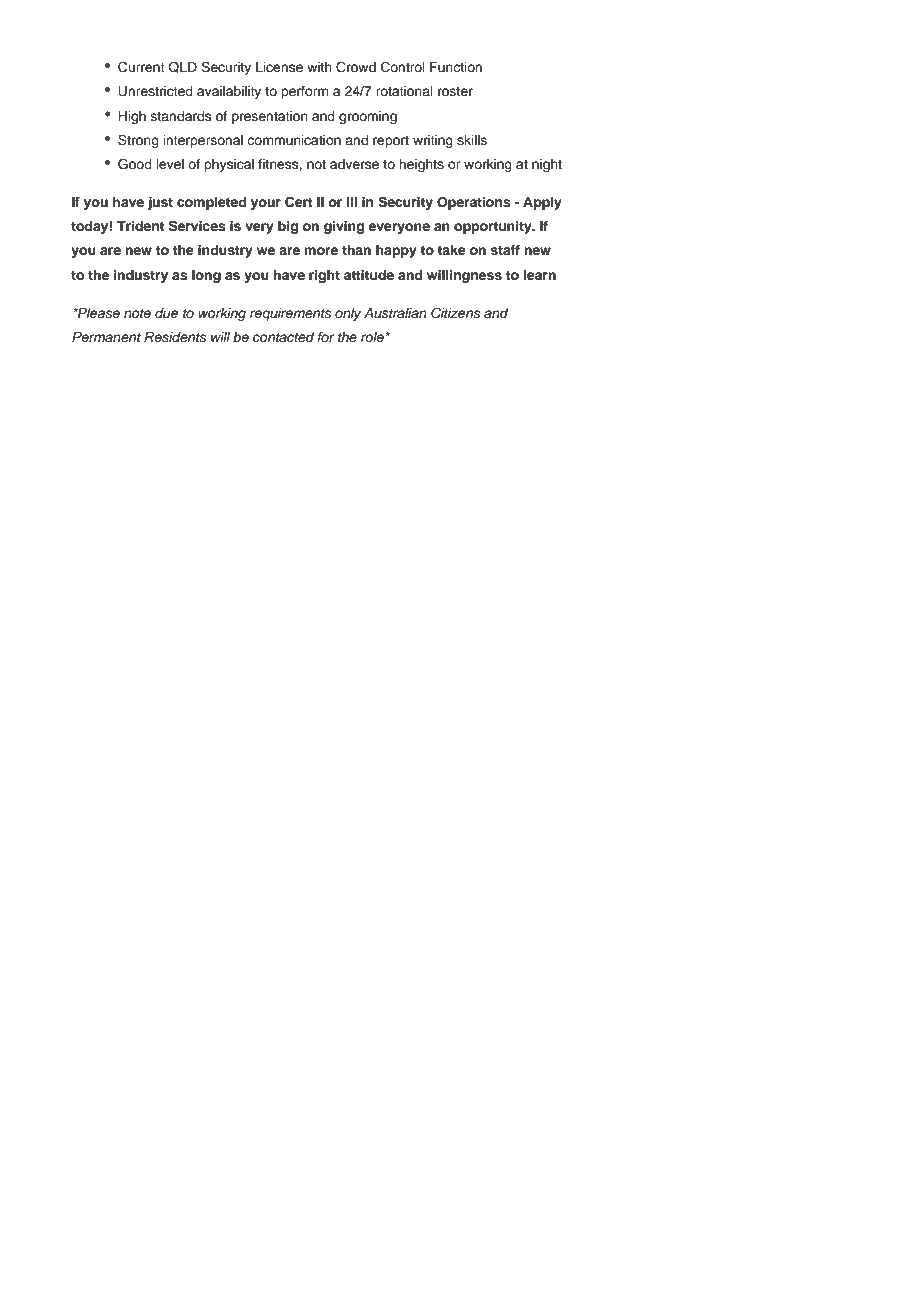  Describe the element at coordinates (132, 117) in the document. I see `High` at that location.
